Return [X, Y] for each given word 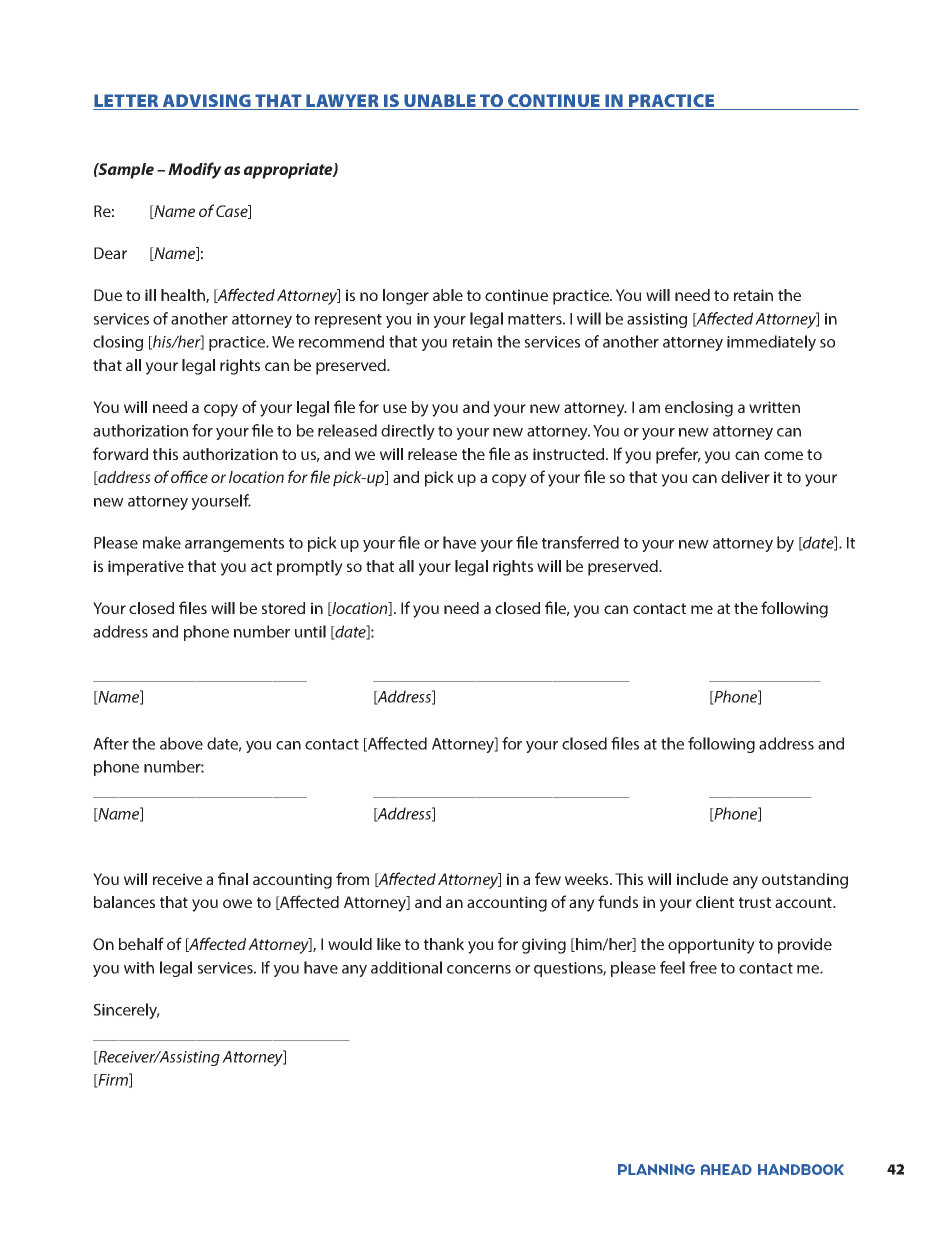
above [181, 743]
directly [408, 432]
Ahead [726, 1169]
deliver [745, 477]
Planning [656, 1169]
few [548, 878]
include [702, 879]
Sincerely [127, 1011]
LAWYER [342, 102]
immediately [771, 343]
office [189, 476]
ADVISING [207, 102]
